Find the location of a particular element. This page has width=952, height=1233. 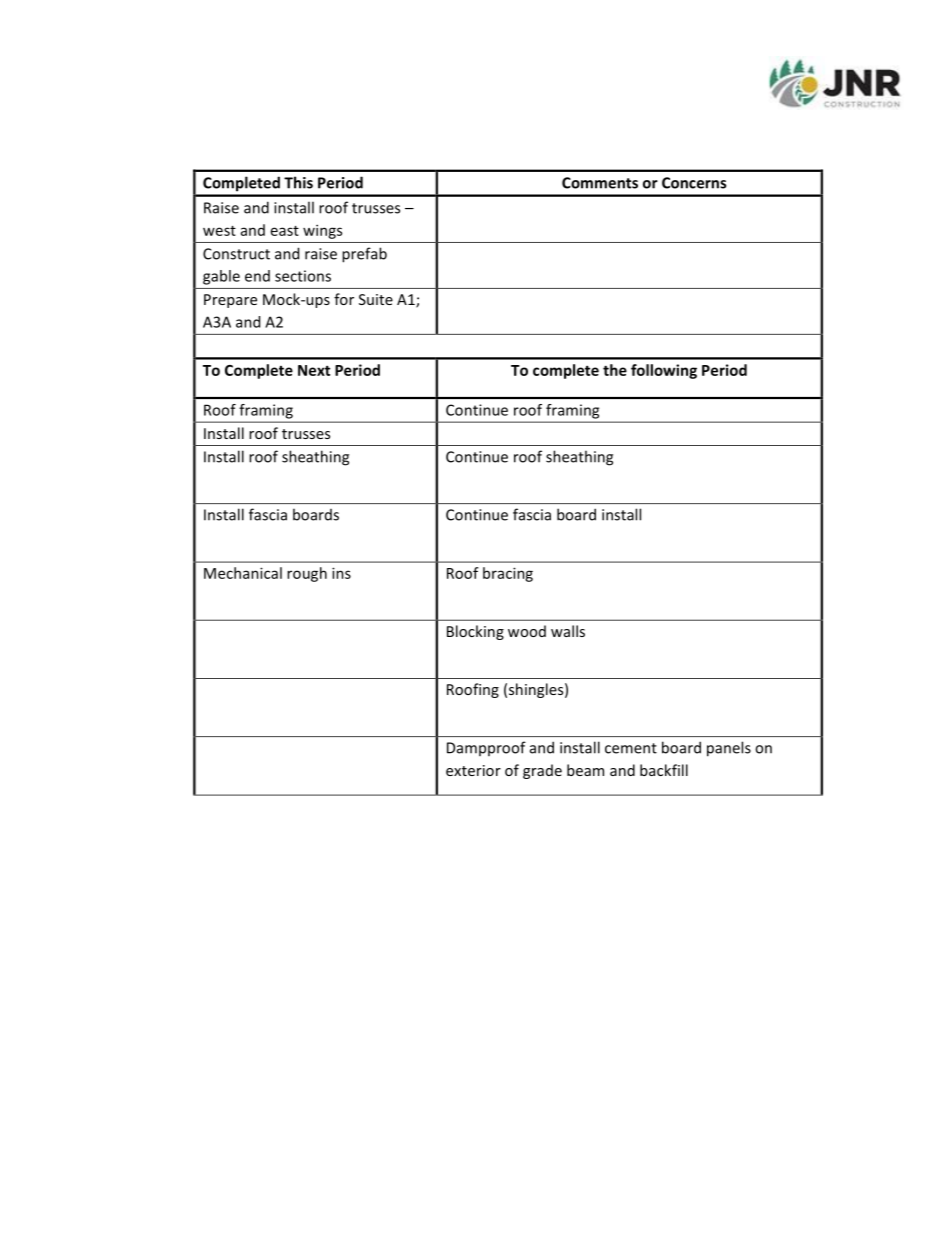

backfill is located at coordinates (664, 770).
